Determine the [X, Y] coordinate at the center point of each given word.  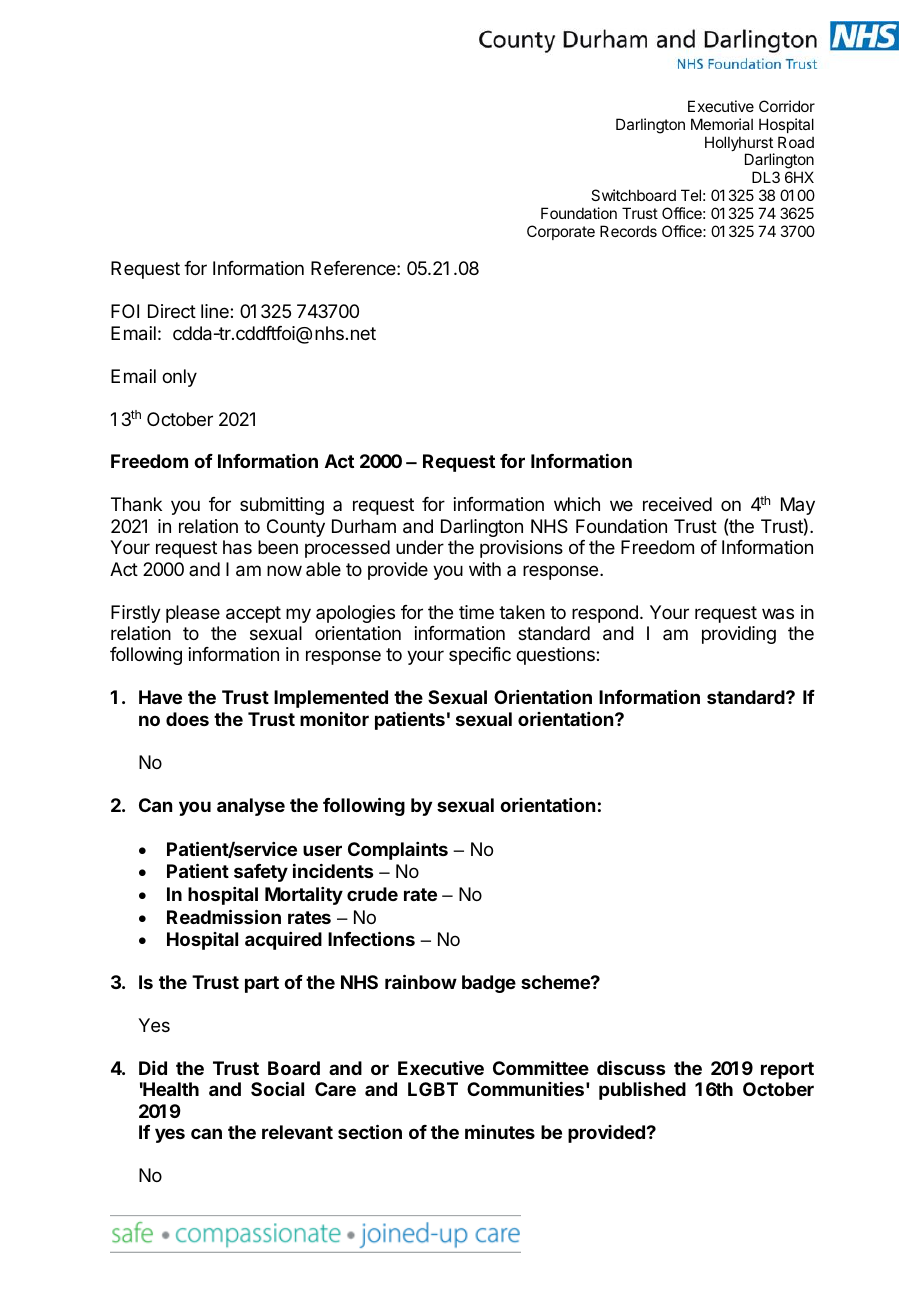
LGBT [433, 1089]
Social [277, 1089]
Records [628, 231]
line [216, 311]
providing [739, 635]
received [677, 504]
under [420, 547]
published [642, 1091]
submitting [282, 506]
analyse [251, 807]
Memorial [722, 124]
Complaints [398, 851]
